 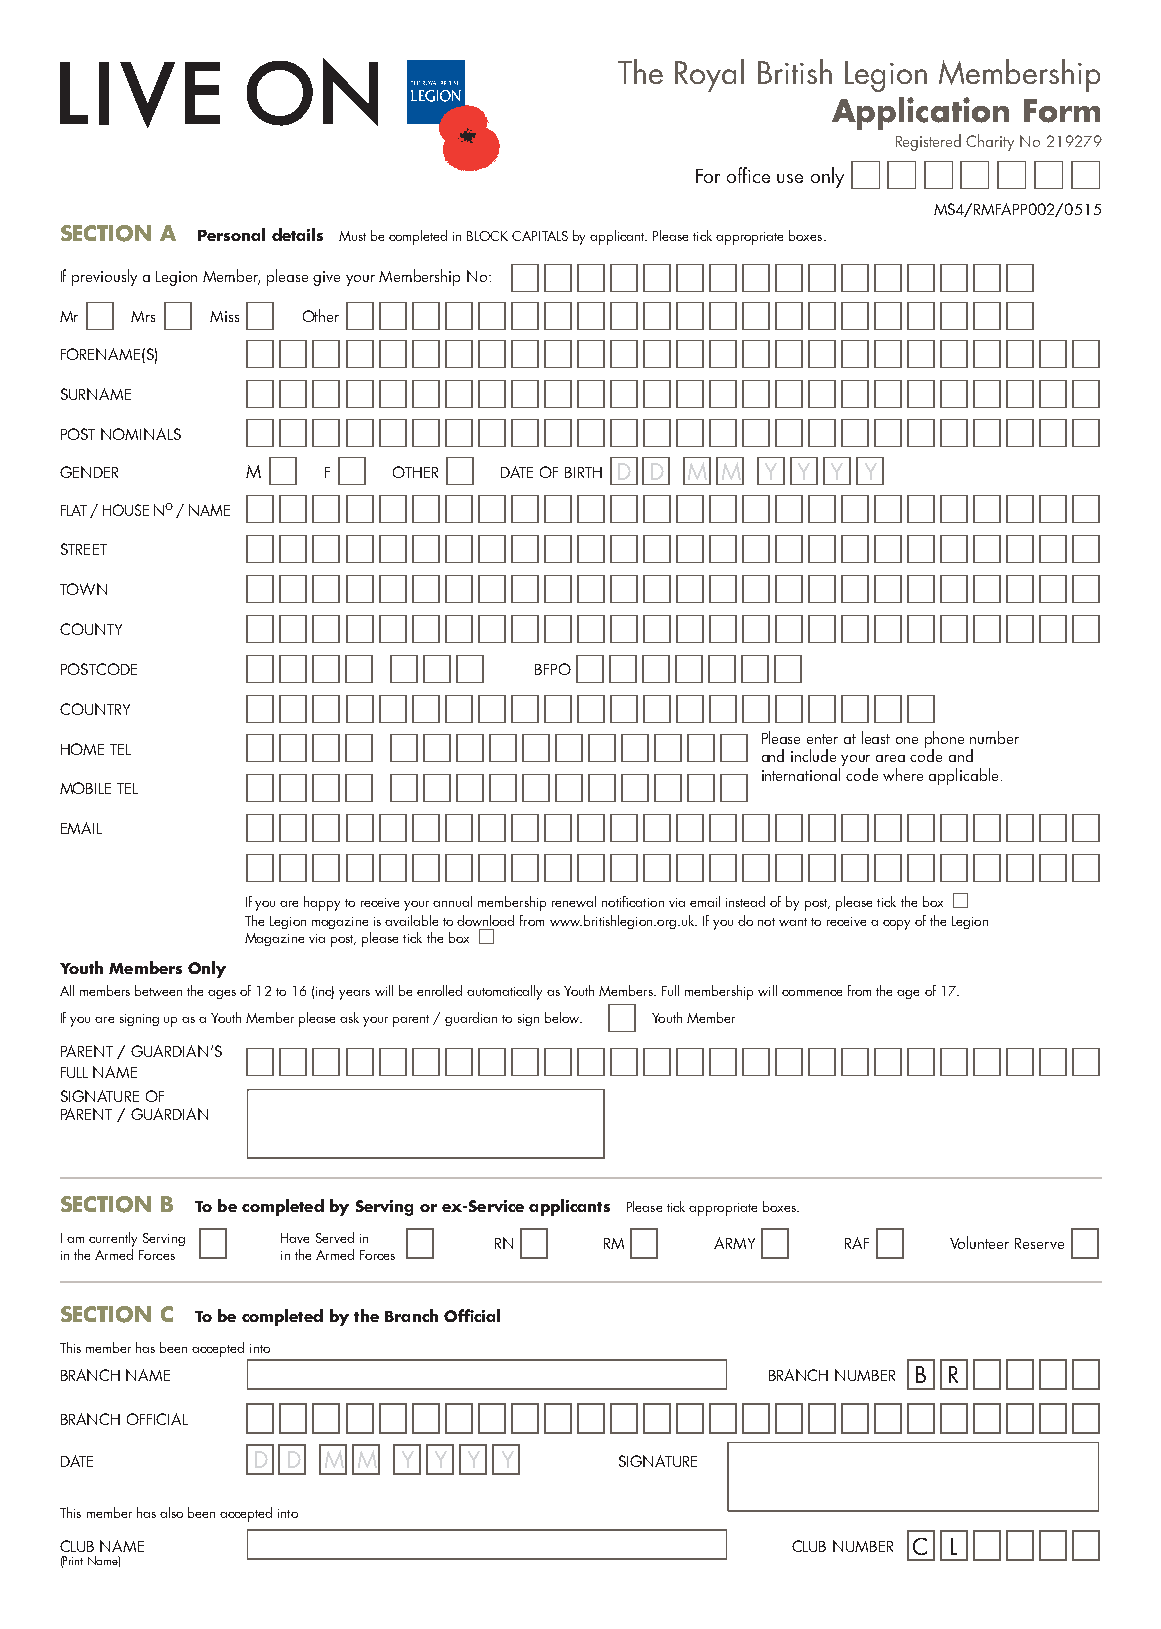 I want to click on MOBILE, so click(x=85, y=788).
